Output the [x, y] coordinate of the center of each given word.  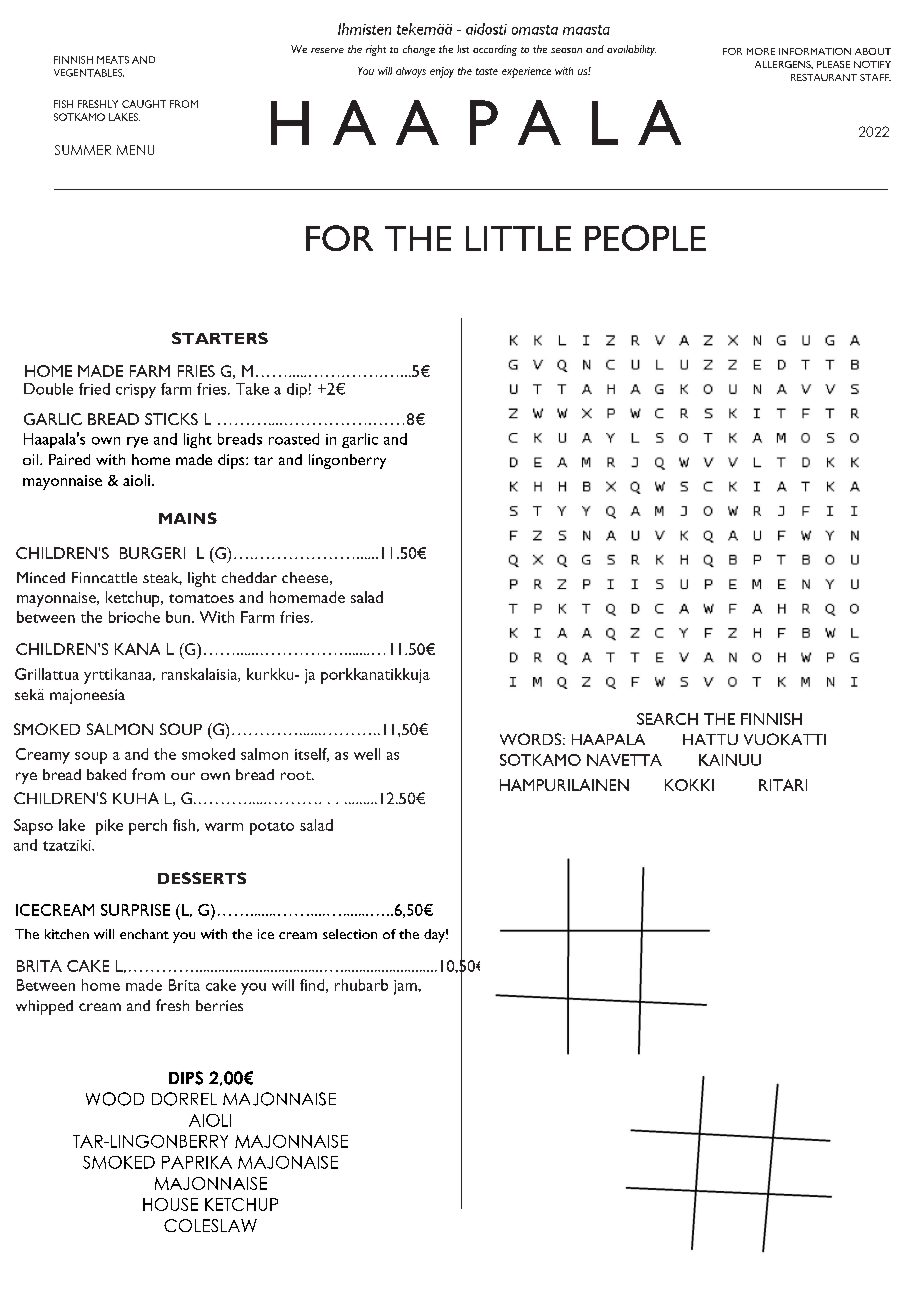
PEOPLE [645, 238]
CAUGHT [144, 104]
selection [350, 934]
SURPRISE [135, 910]
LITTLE [518, 238]
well [367, 754]
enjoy [442, 72]
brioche [134, 617]
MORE [761, 51]
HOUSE [170, 1204]
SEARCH [667, 719]
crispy [136, 391]
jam [406, 987]
